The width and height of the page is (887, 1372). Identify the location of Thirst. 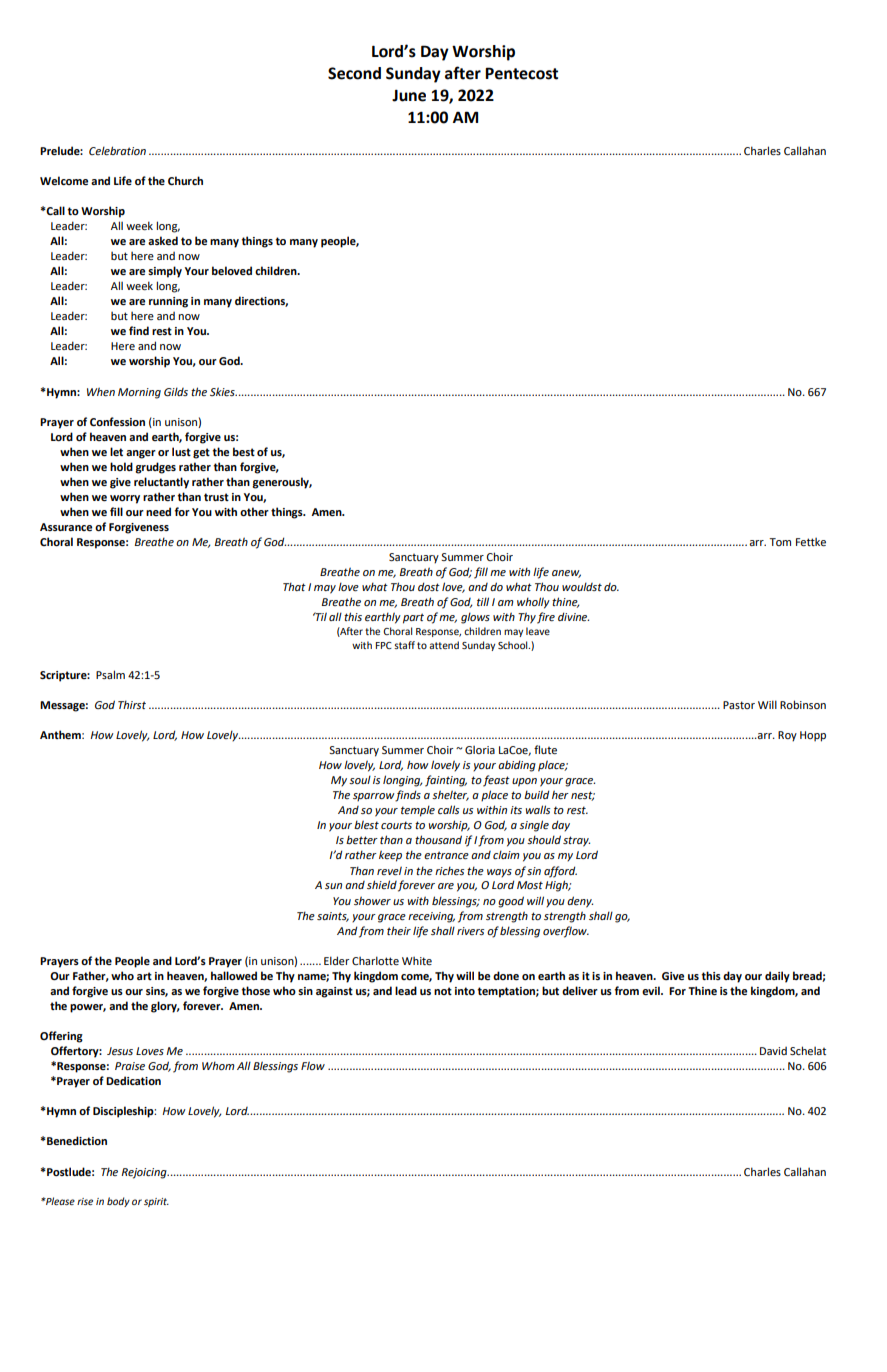
(132, 704).
